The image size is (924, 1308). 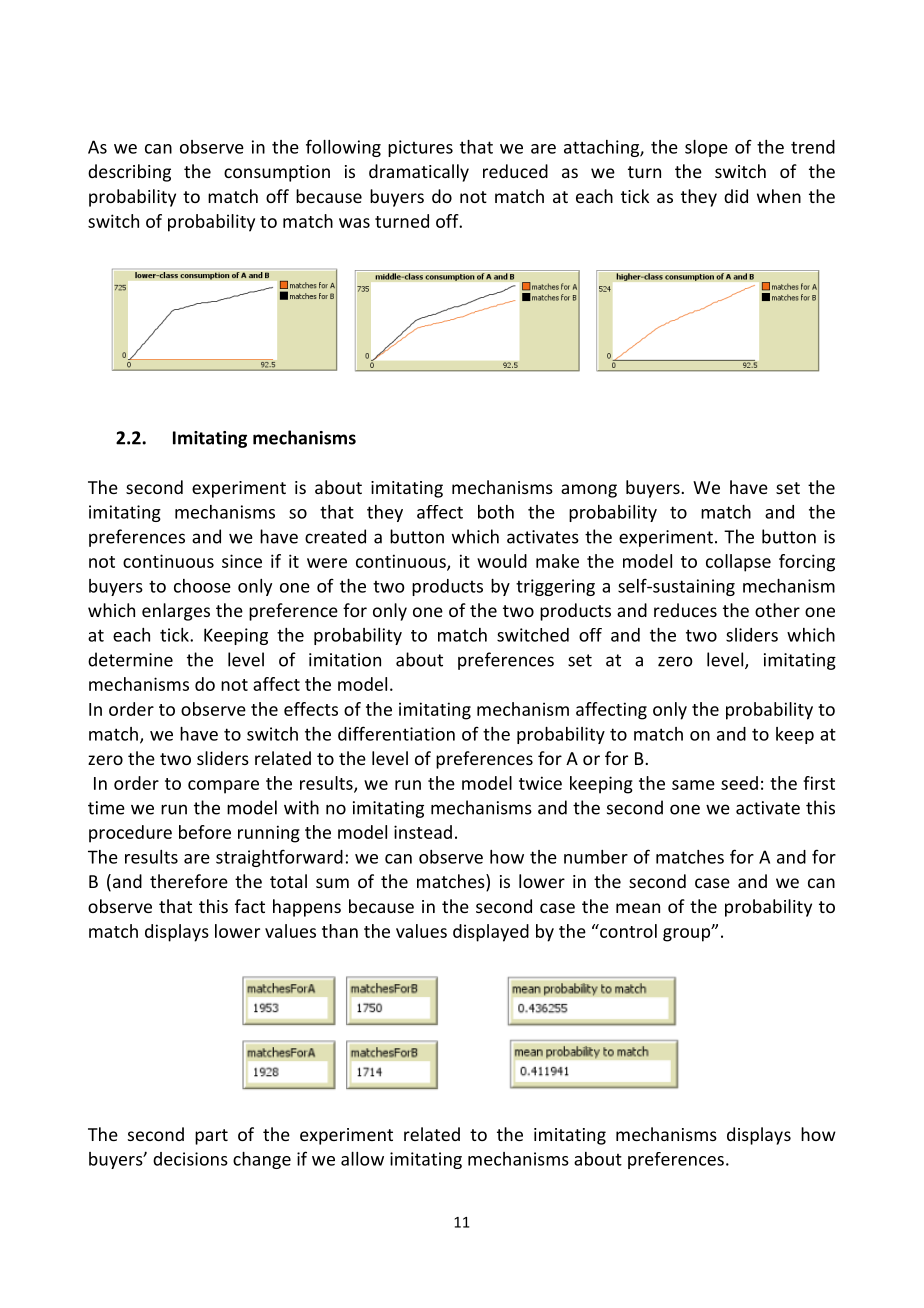 What do you see at coordinates (129, 173) in the screenshot?
I see `describing` at bounding box center [129, 173].
